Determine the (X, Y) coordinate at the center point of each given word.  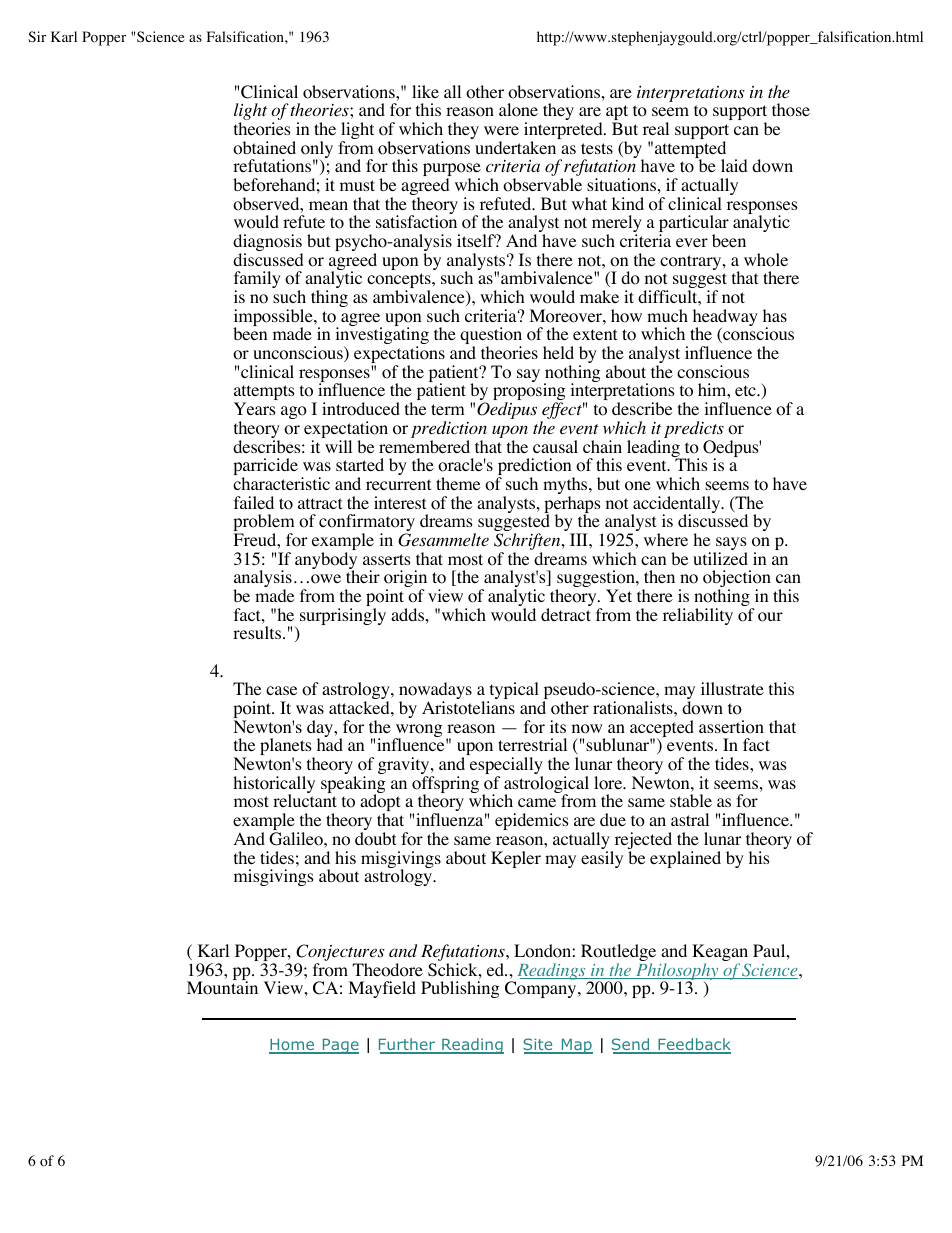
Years (255, 408)
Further (408, 1046)
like (425, 91)
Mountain (222, 988)
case (281, 690)
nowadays (435, 692)
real (656, 128)
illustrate (732, 688)
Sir (37, 36)
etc (746, 390)
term (448, 409)
